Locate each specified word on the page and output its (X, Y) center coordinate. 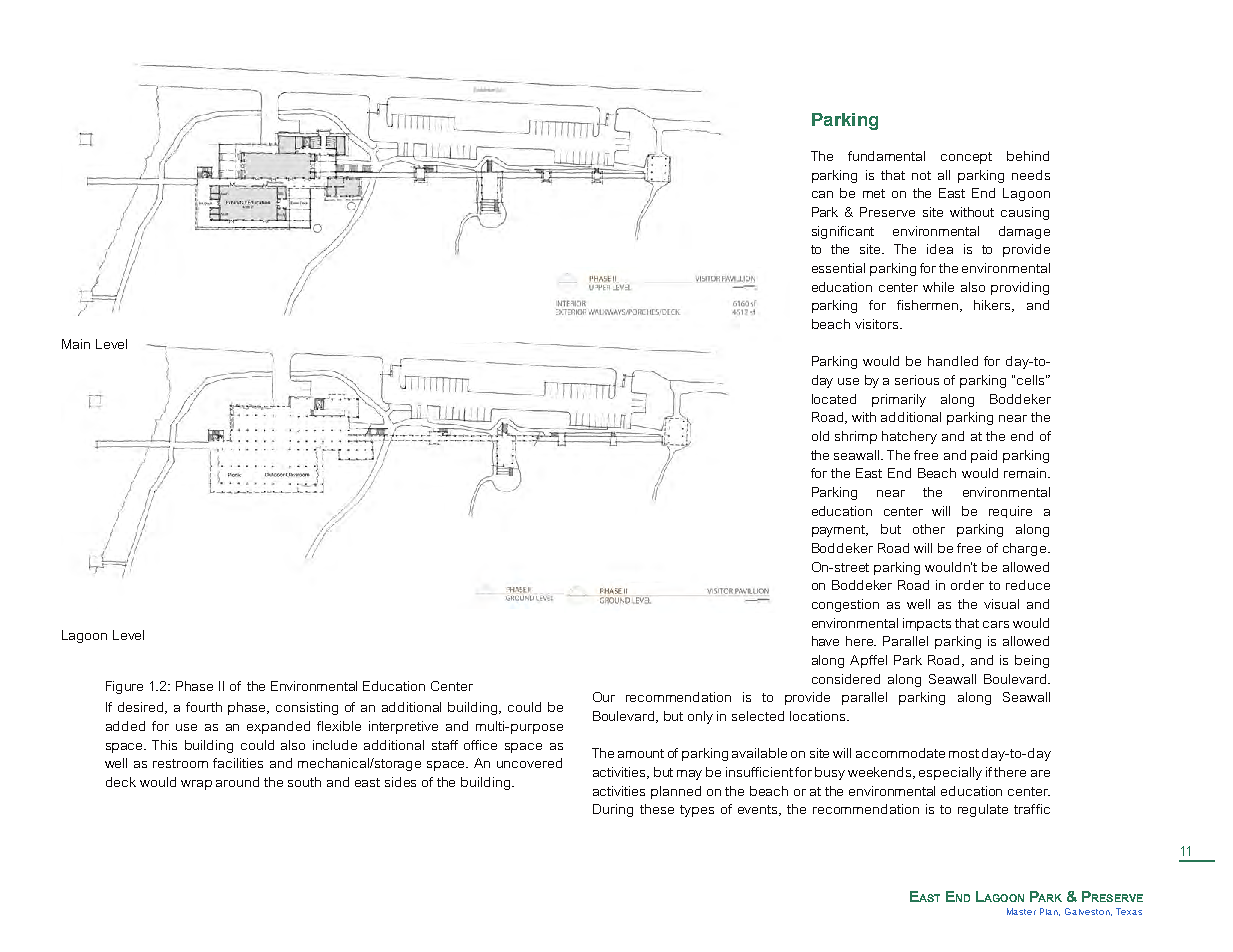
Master (1021, 911)
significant (843, 232)
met (874, 193)
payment (840, 531)
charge (1026, 549)
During (613, 810)
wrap (196, 785)
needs (1031, 175)
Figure (124, 687)
